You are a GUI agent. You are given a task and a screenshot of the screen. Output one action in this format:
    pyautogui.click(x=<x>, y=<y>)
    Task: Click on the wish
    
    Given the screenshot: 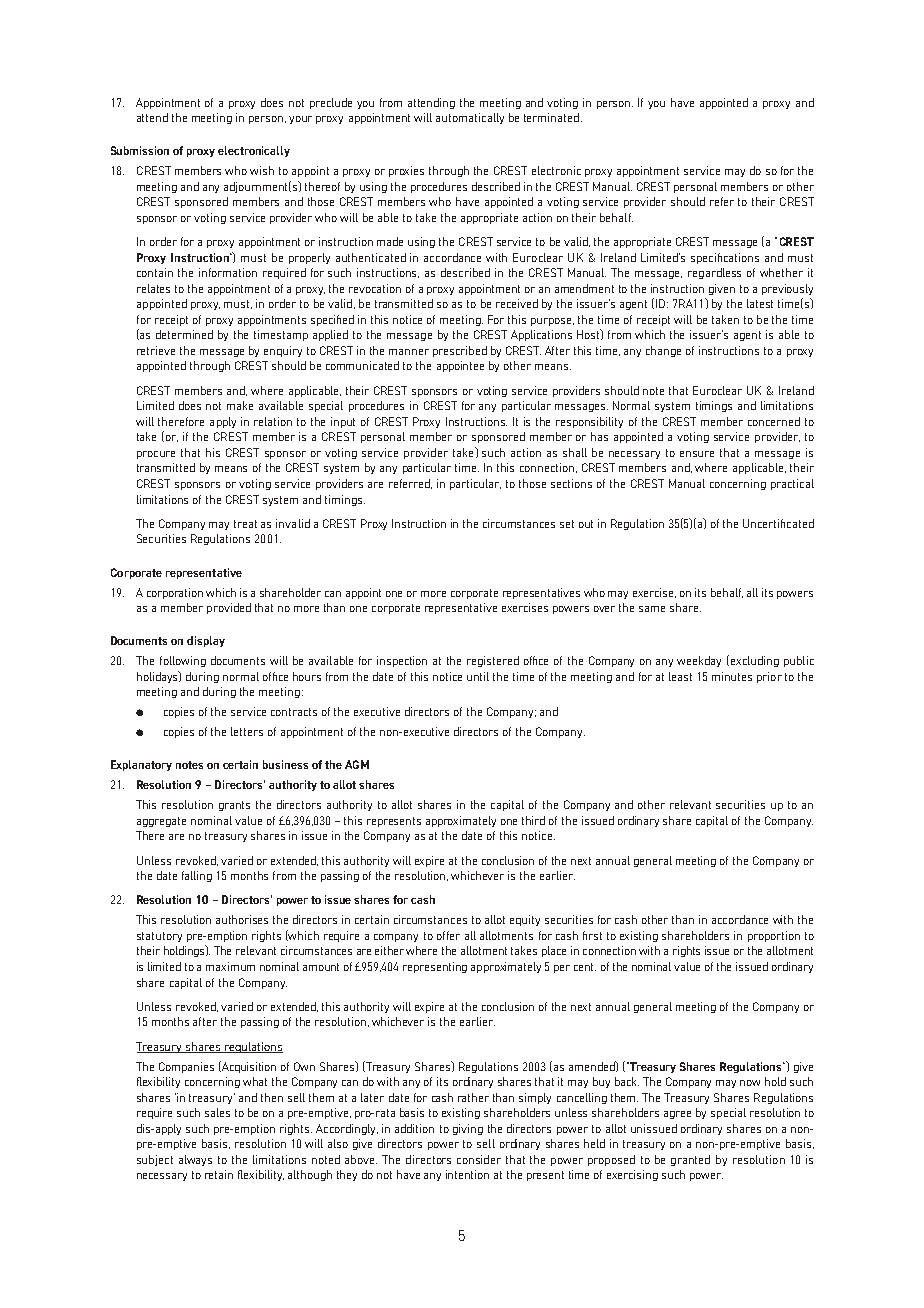 What is the action you would take?
    pyautogui.click(x=262, y=170)
